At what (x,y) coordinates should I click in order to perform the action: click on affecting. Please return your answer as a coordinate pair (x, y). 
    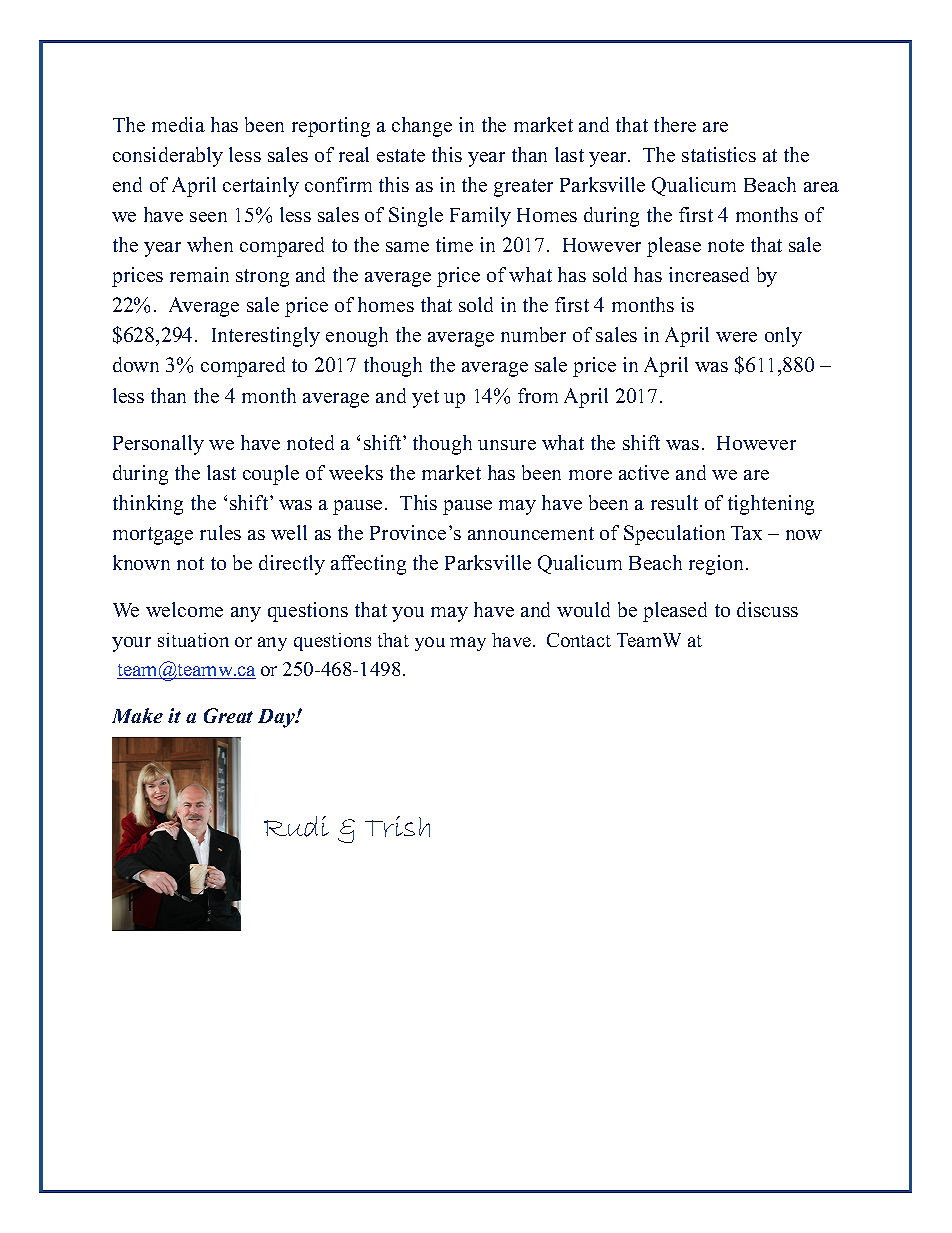
    Looking at the image, I should click on (368, 565).
